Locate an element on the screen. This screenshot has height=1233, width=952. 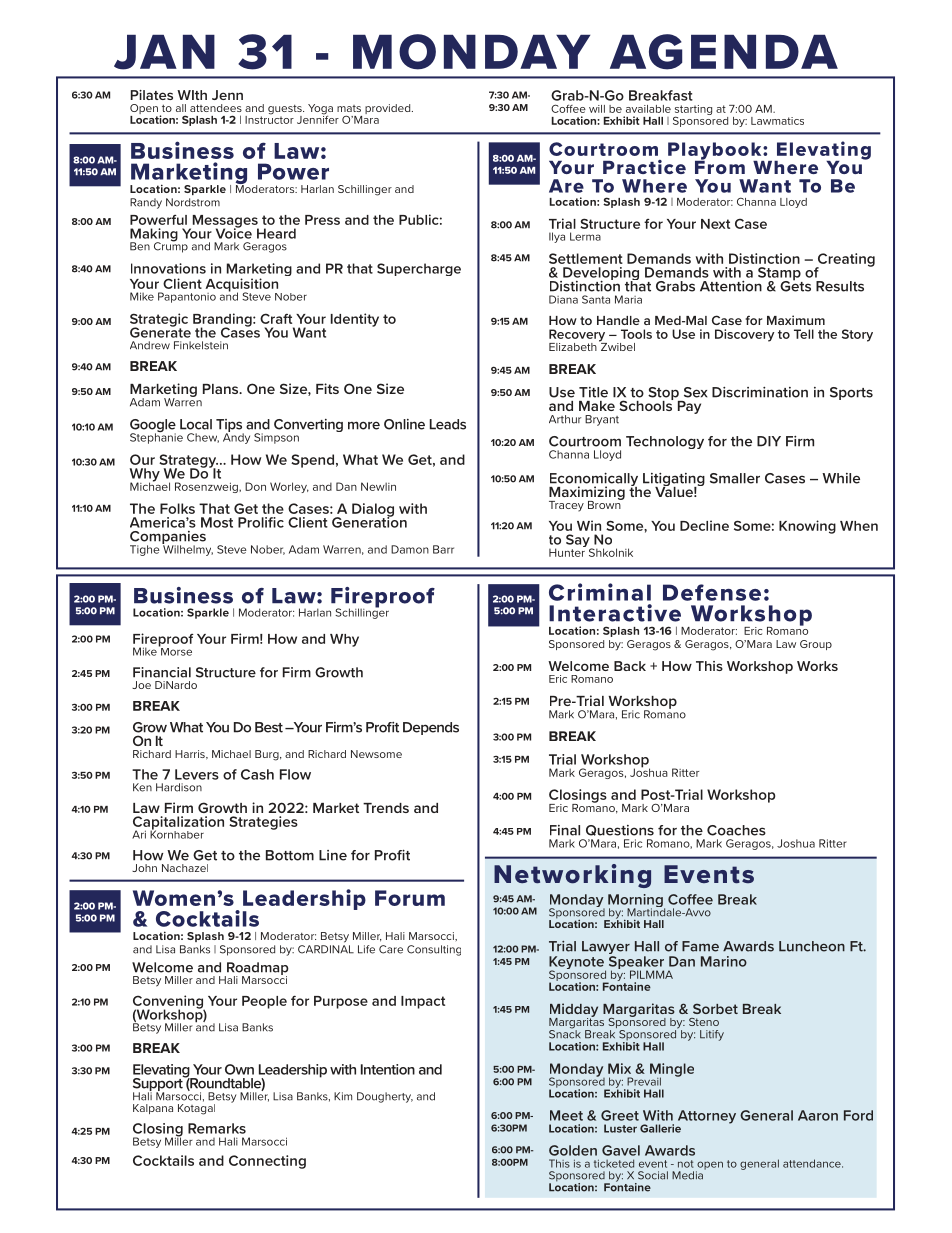
Discovery is located at coordinates (744, 335).
